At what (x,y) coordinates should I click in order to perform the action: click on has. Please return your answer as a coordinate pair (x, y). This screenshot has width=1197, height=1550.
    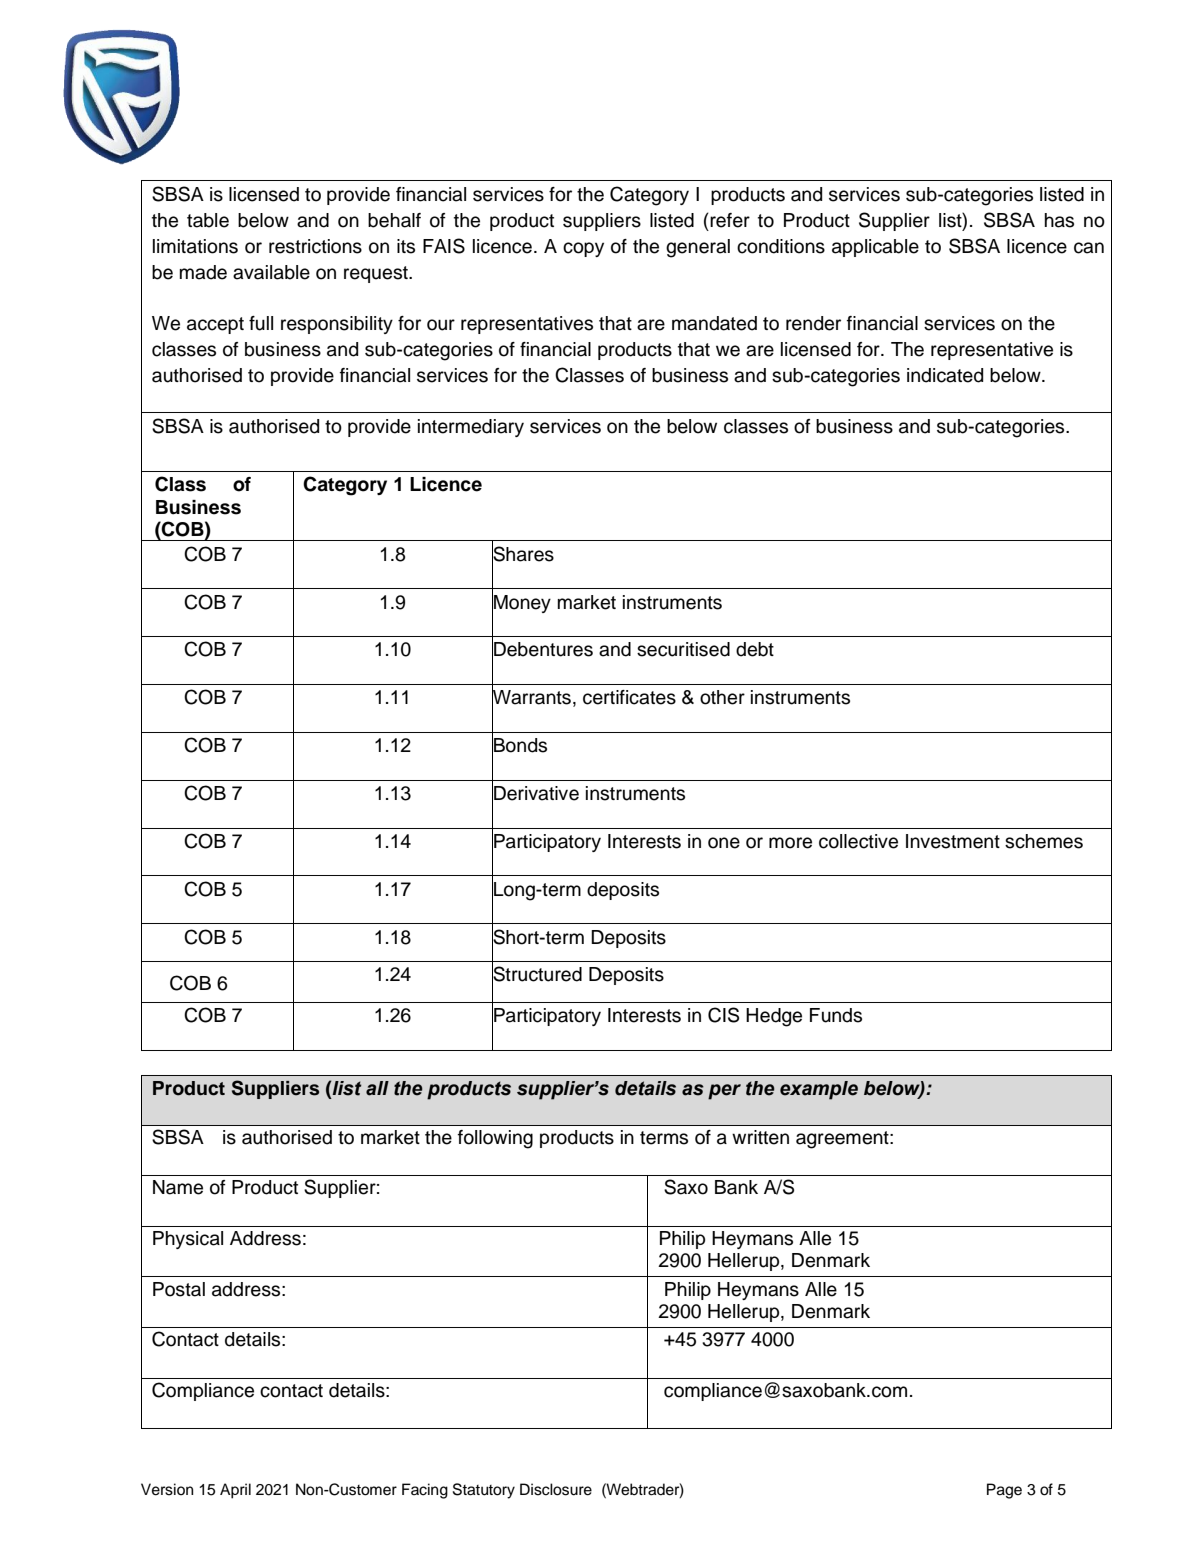
    Looking at the image, I should click on (1059, 220).
